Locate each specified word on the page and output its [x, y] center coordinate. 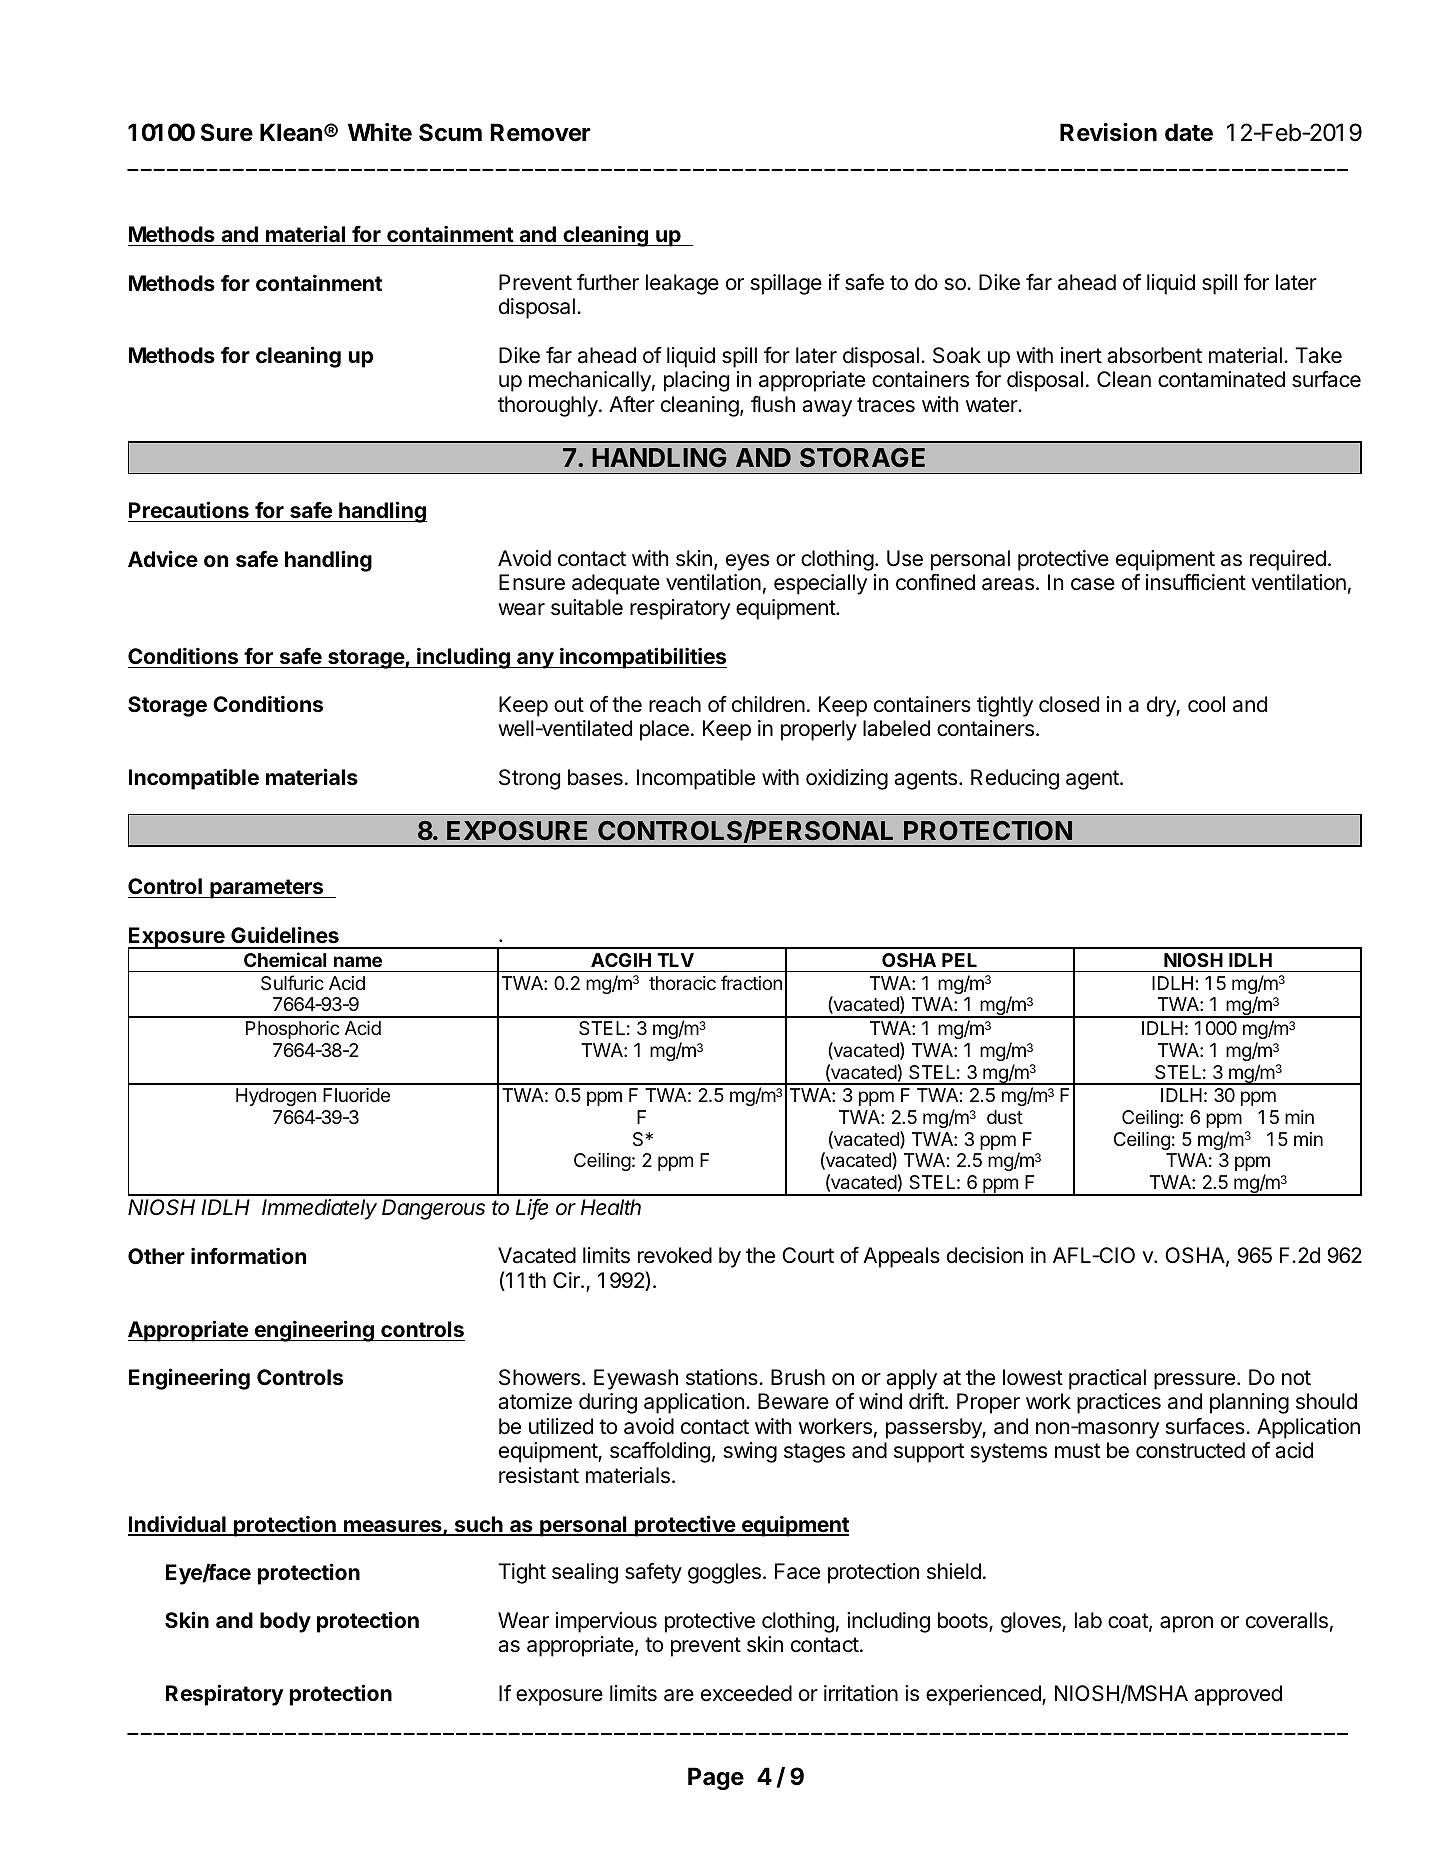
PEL [959, 960]
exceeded [746, 1693]
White [380, 132]
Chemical [285, 959]
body [285, 1622]
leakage [682, 284]
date [1189, 132]
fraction [751, 983]
